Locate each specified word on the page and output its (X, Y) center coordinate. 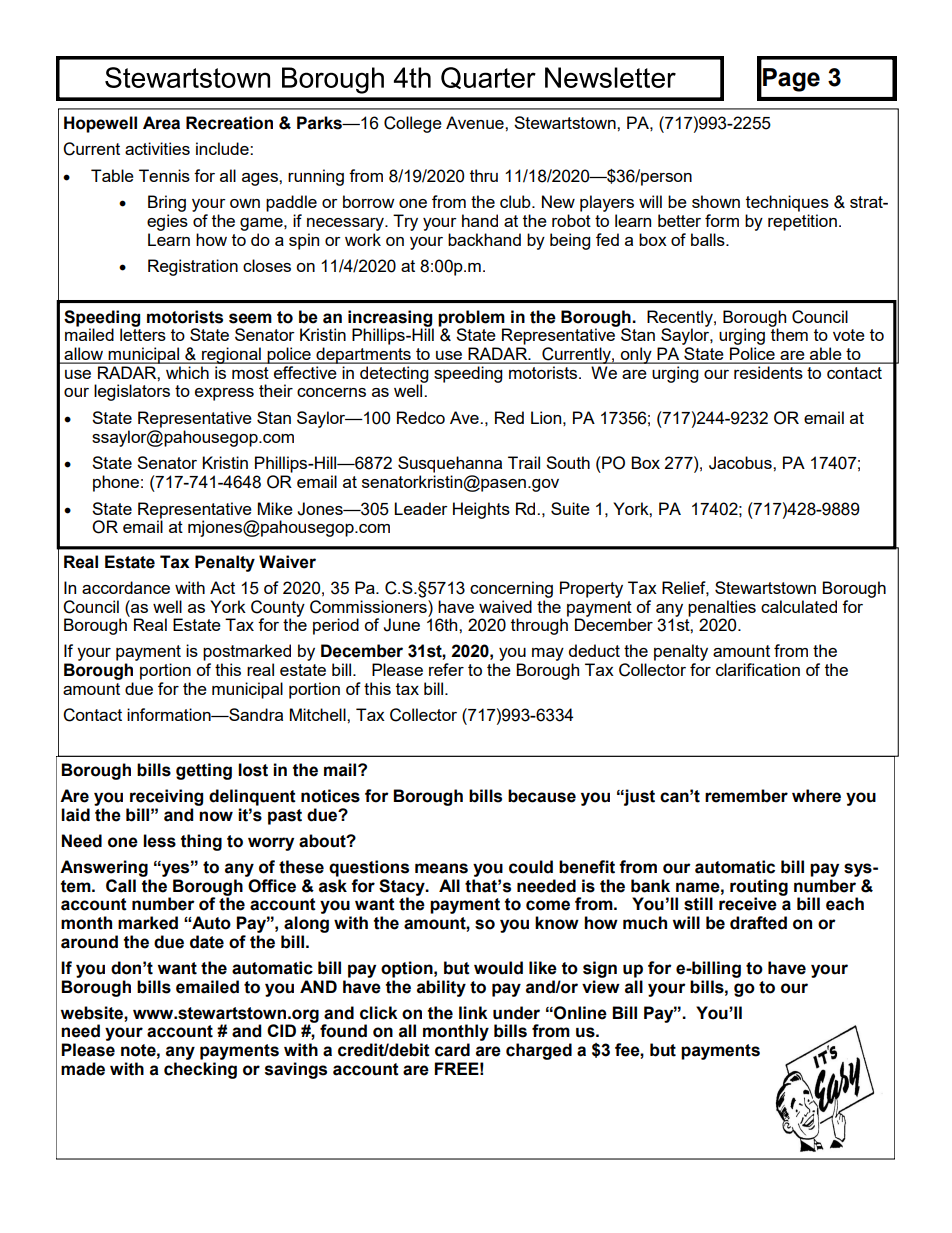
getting (204, 771)
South (568, 462)
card (452, 1050)
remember (746, 796)
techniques (787, 203)
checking (200, 1070)
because (542, 796)
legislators (132, 392)
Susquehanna (450, 464)
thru (484, 175)
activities (157, 148)
